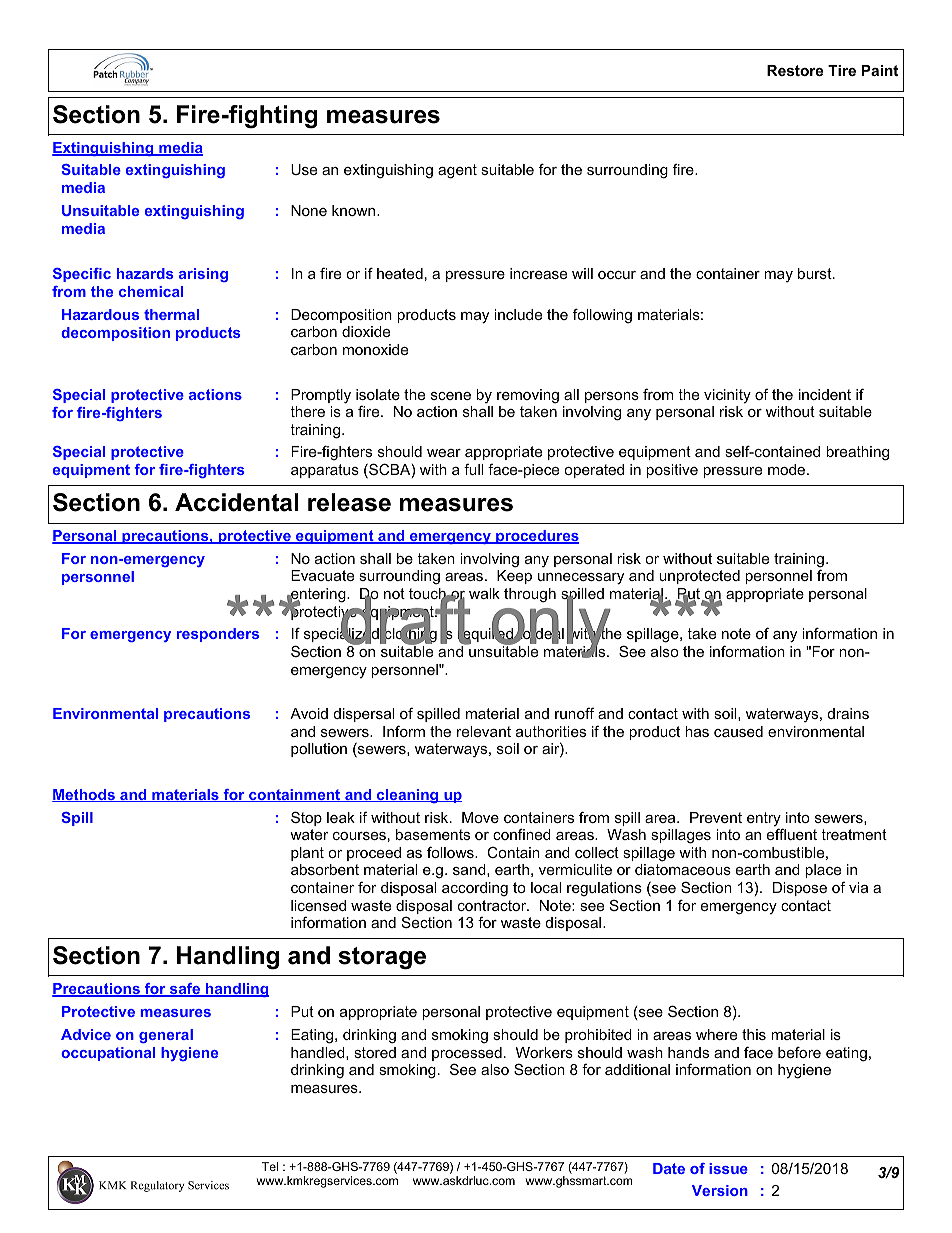 Image resolution: width=952 pixels, height=1233 pixels. I want to click on mode, so click(788, 469).
